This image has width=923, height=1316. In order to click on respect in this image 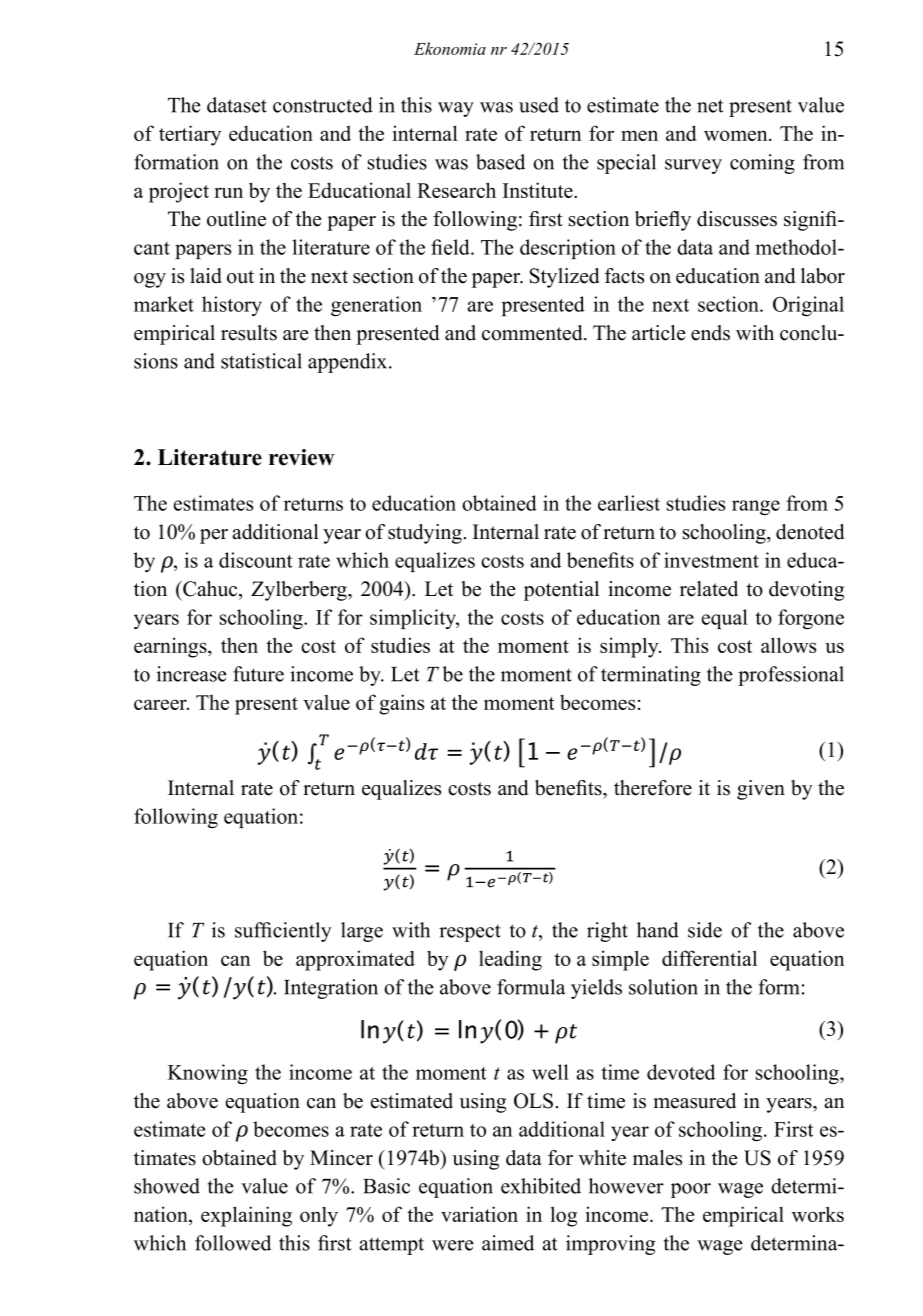, I will do `click(470, 933)`.
